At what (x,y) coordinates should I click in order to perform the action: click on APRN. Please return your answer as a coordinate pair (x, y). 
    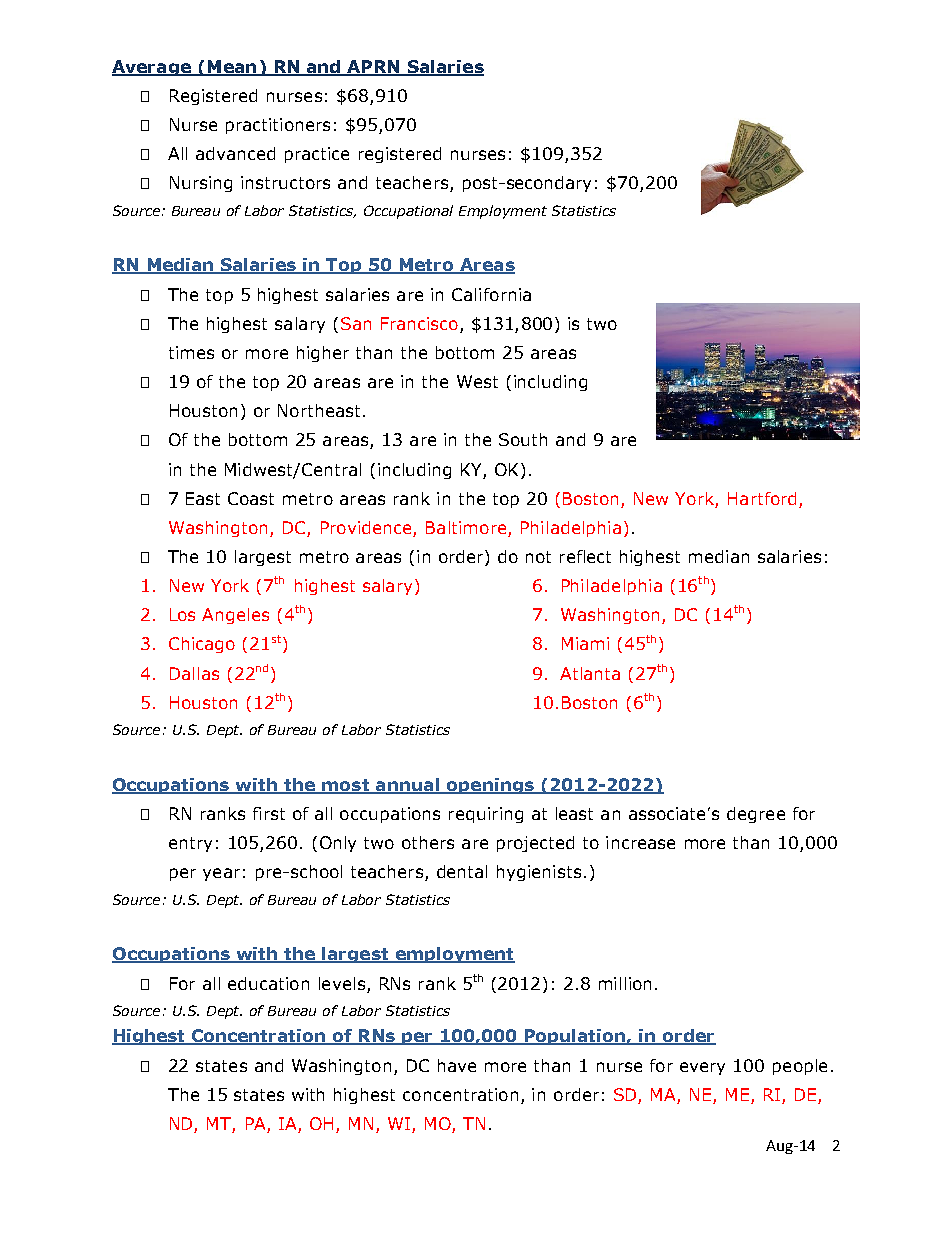
    Looking at the image, I should click on (373, 67).
